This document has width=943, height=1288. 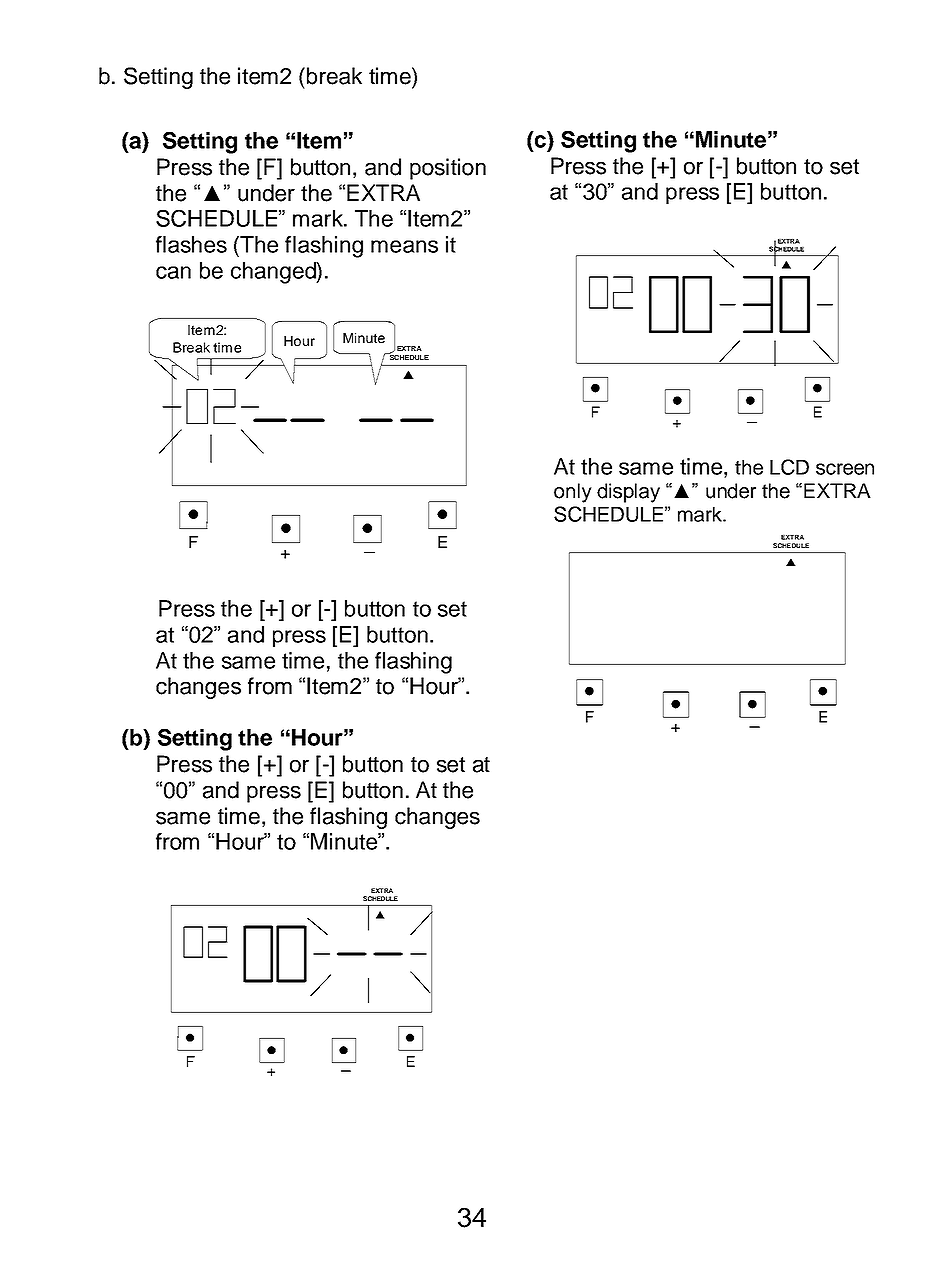 I want to click on only, so click(x=573, y=493).
